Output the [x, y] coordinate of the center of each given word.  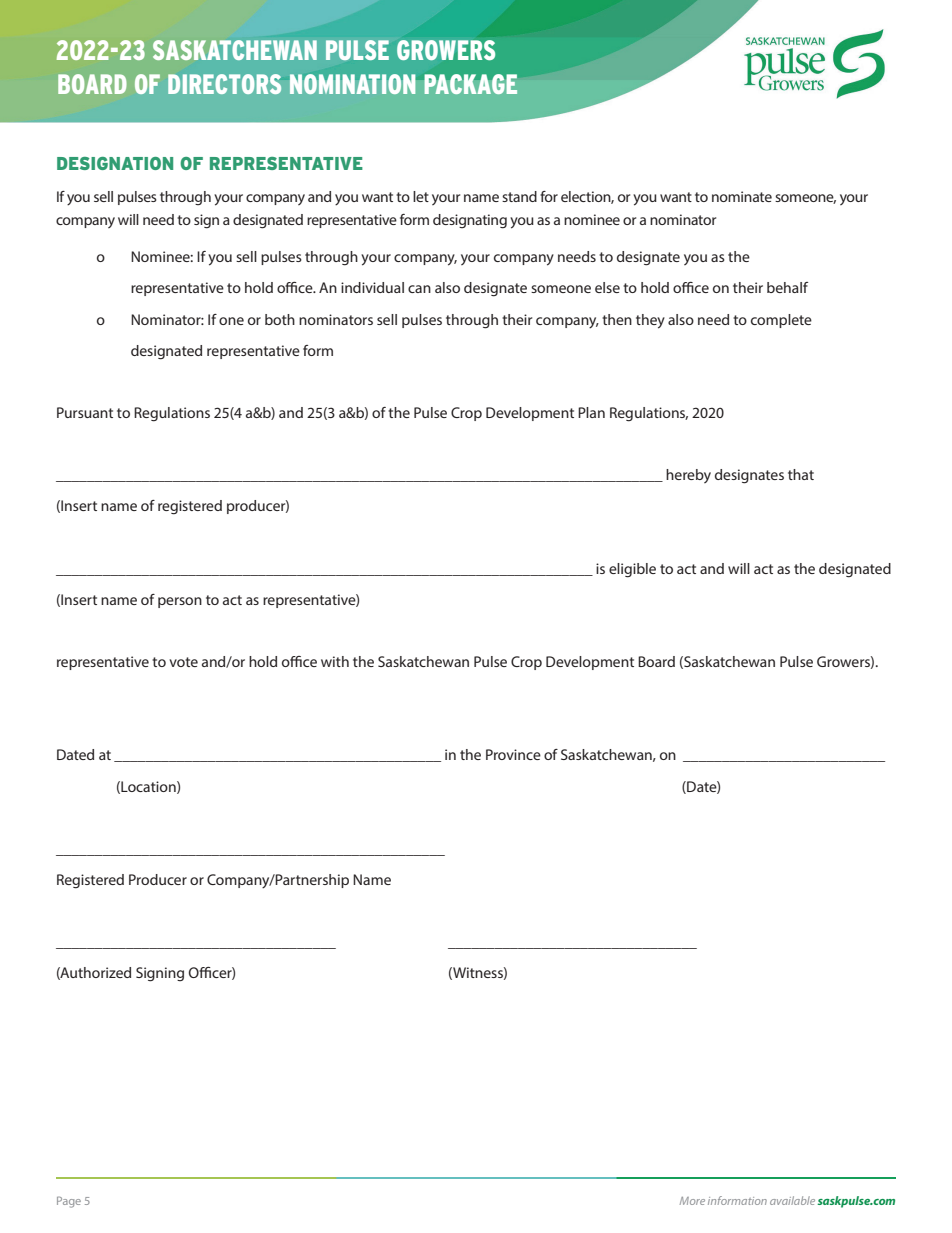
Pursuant [85, 412]
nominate [742, 196]
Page [69, 1202]
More [692, 1201]
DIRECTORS [224, 84]
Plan [591, 412]
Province [513, 754]
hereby [688, 476]
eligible [632, 570]
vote [183, 662]
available [792, 1200]
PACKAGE [470, 84]
